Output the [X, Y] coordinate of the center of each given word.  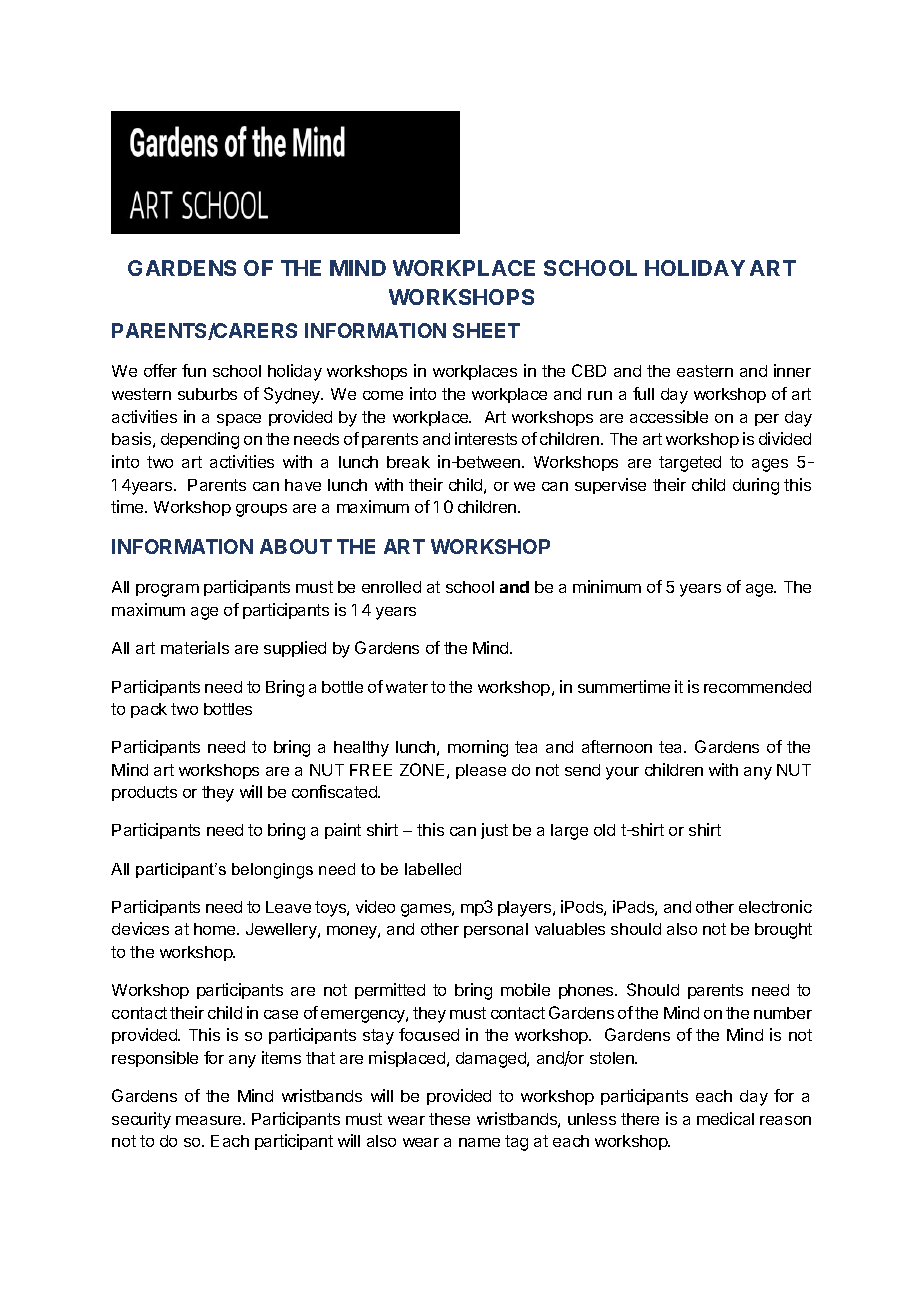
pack [149, 710]
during [756, 486]
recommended [757, 687]
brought [783, 931]
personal [496, 930]
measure [210, 1120]
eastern [705, 371]
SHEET [486, 330]
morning [478, 748]
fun [194, 370]
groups [261, 510]
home [216, 929]
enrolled [391, 587]
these [449, 1119]
